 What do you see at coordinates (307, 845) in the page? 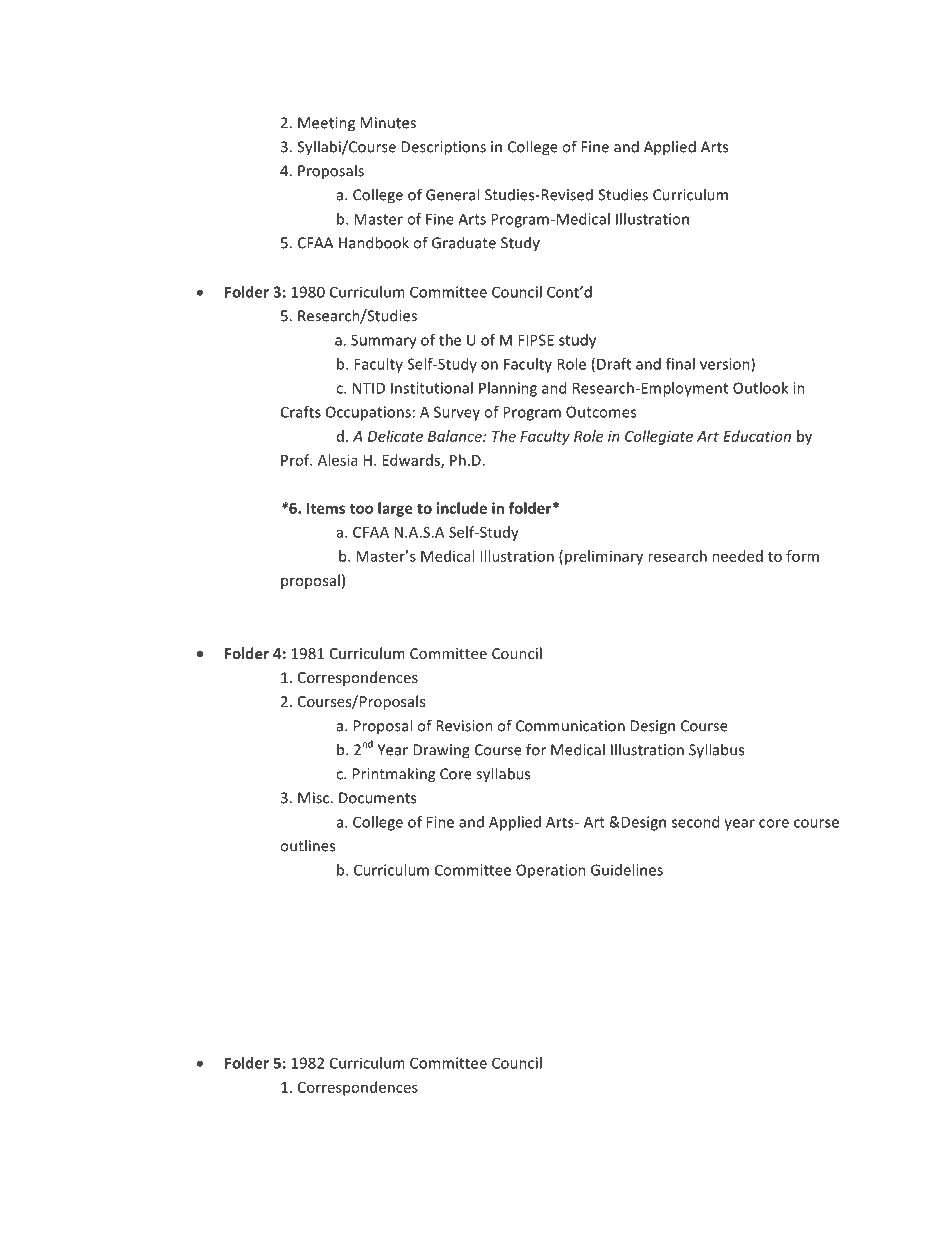
I see `outlines` at bounding box center [307, 845].
